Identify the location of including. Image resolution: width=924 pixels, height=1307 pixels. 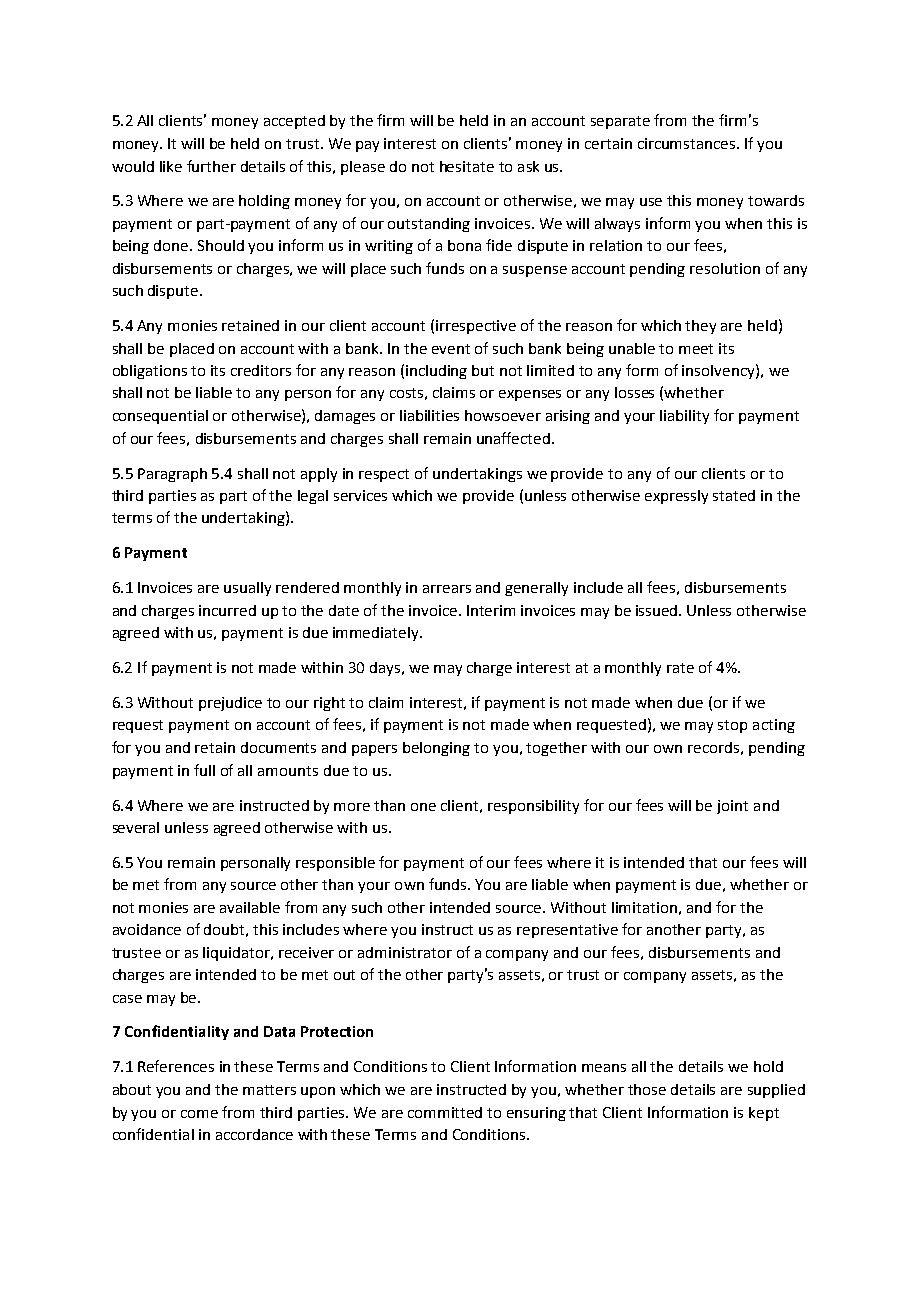
(436, 372).
